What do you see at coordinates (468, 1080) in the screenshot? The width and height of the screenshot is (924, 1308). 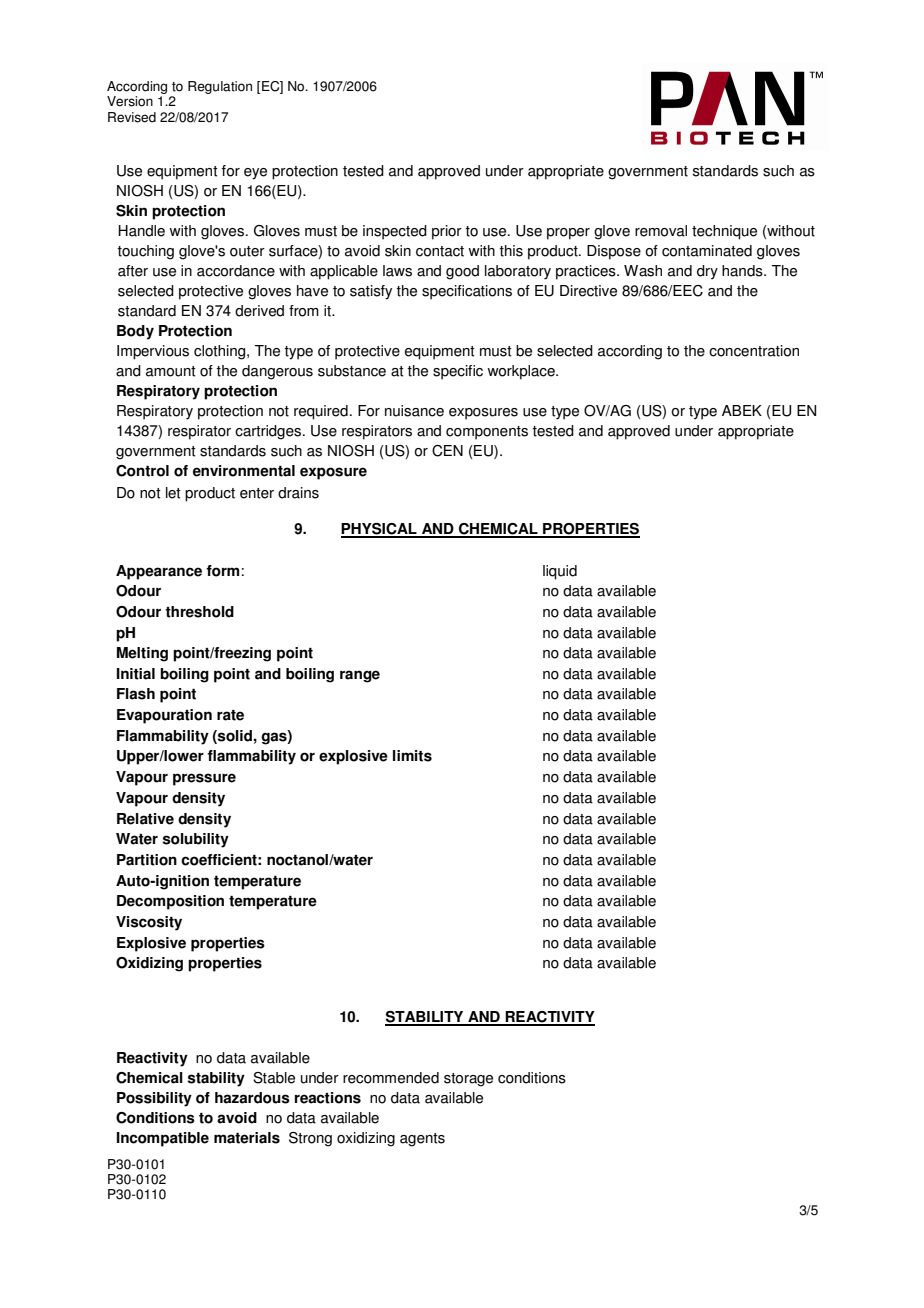 I see `storage` at bounding box center [468, 1080].
